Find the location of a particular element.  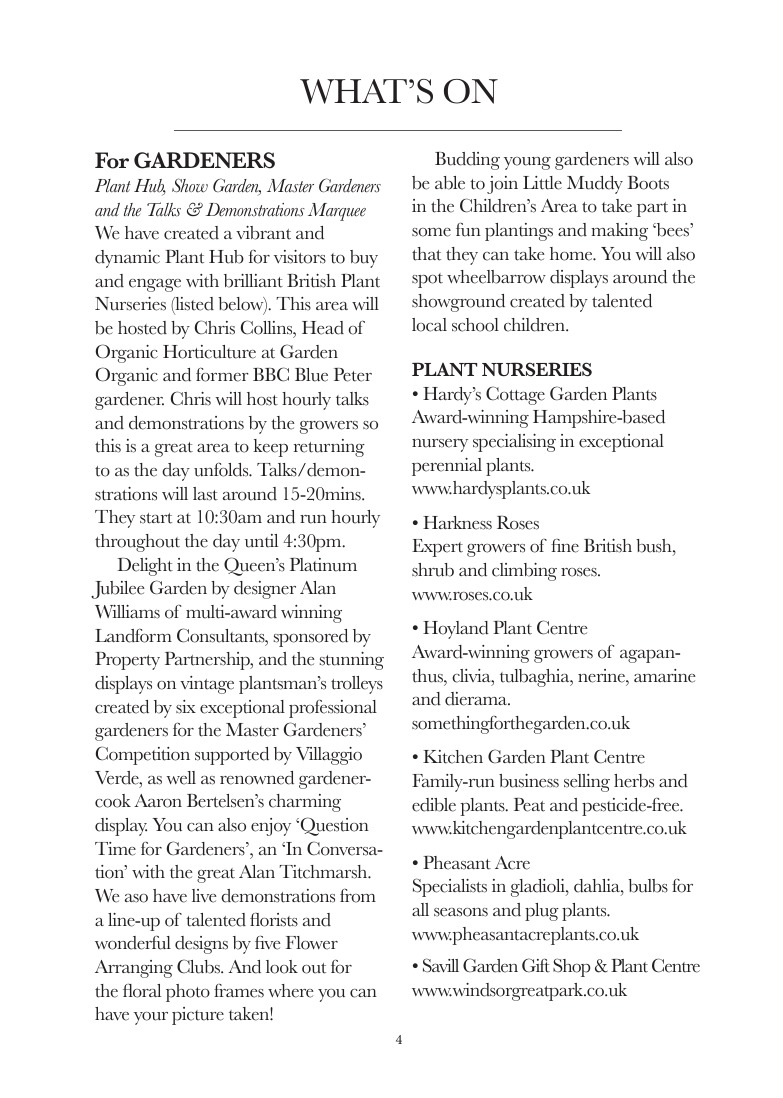

vibrant is located at coordinates (263, 233).
